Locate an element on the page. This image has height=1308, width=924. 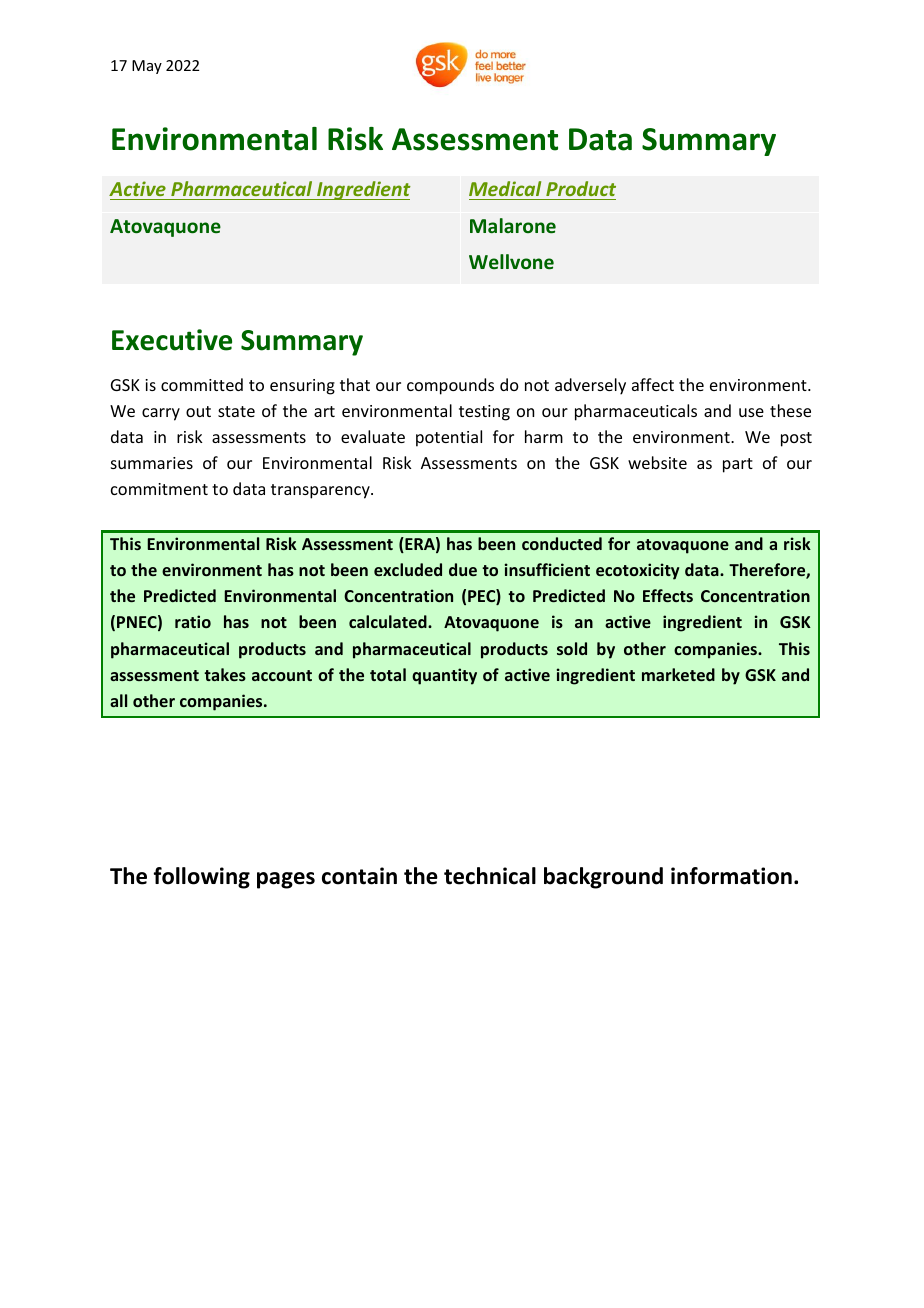
technical is located at coordinates (490, 876).
